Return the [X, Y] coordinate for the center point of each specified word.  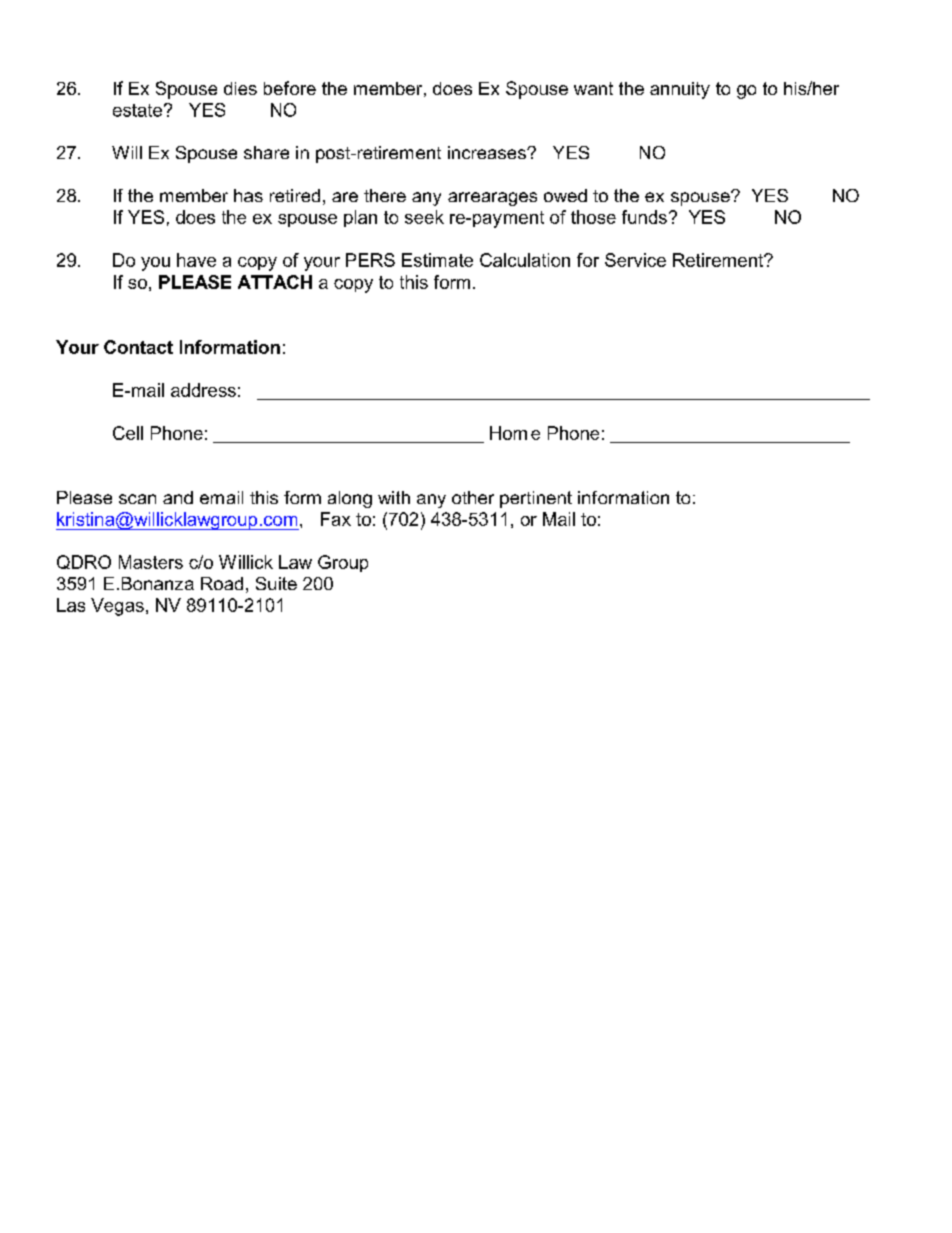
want [593, 88]
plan [360, 218]
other [473, 497]
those [593, 217]
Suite [276, 583]
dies [240, 88]
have [196, 260]
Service [635, 260]
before [290, 88]
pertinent [536, 499]
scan [137, 499]
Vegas [117, 607]
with [394, 497]
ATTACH [275, 282]
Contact [138, 347]
